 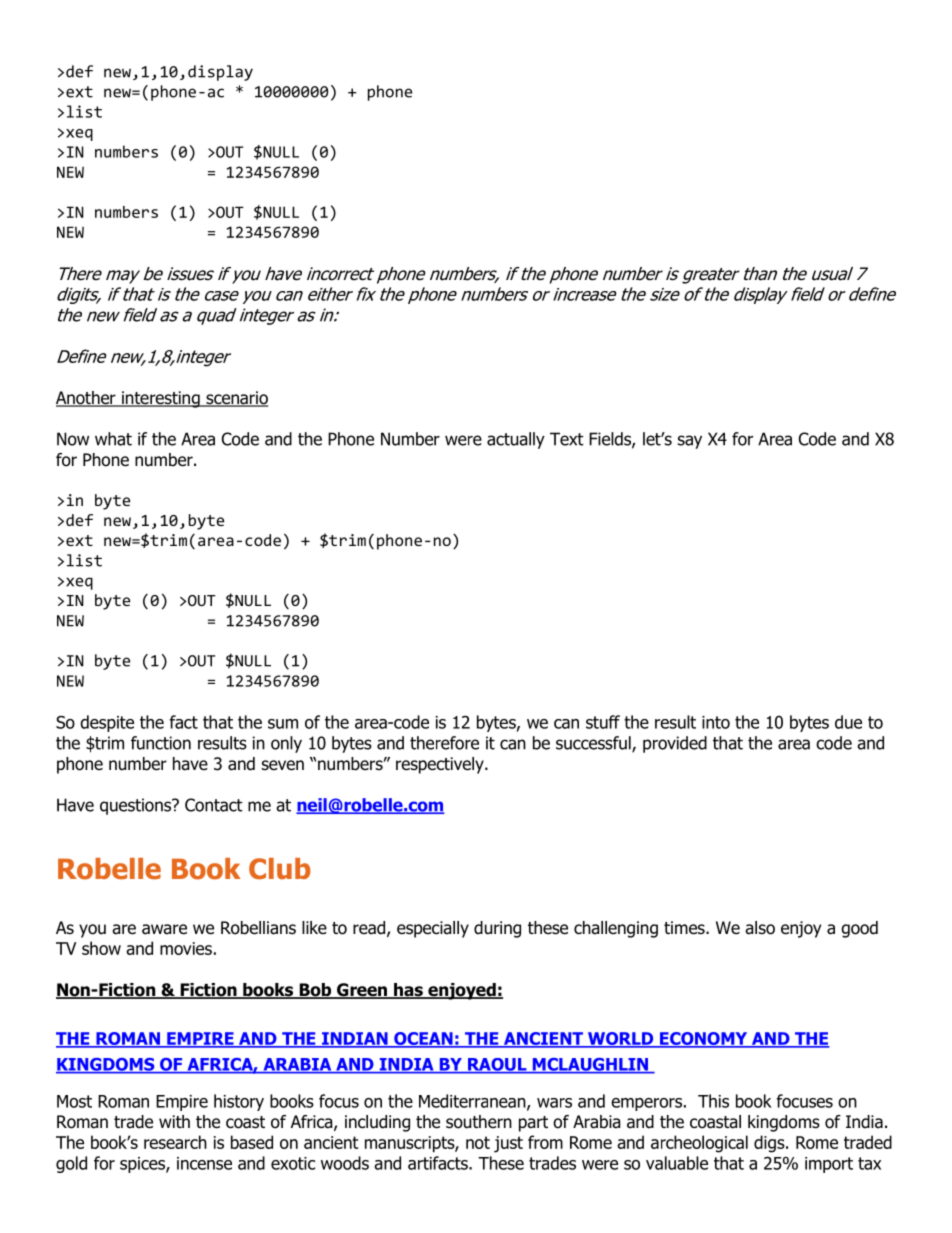 What do you see at coordinates (770, 1144) in the image?
I see `digs` at bounding box center [770, 1144].
